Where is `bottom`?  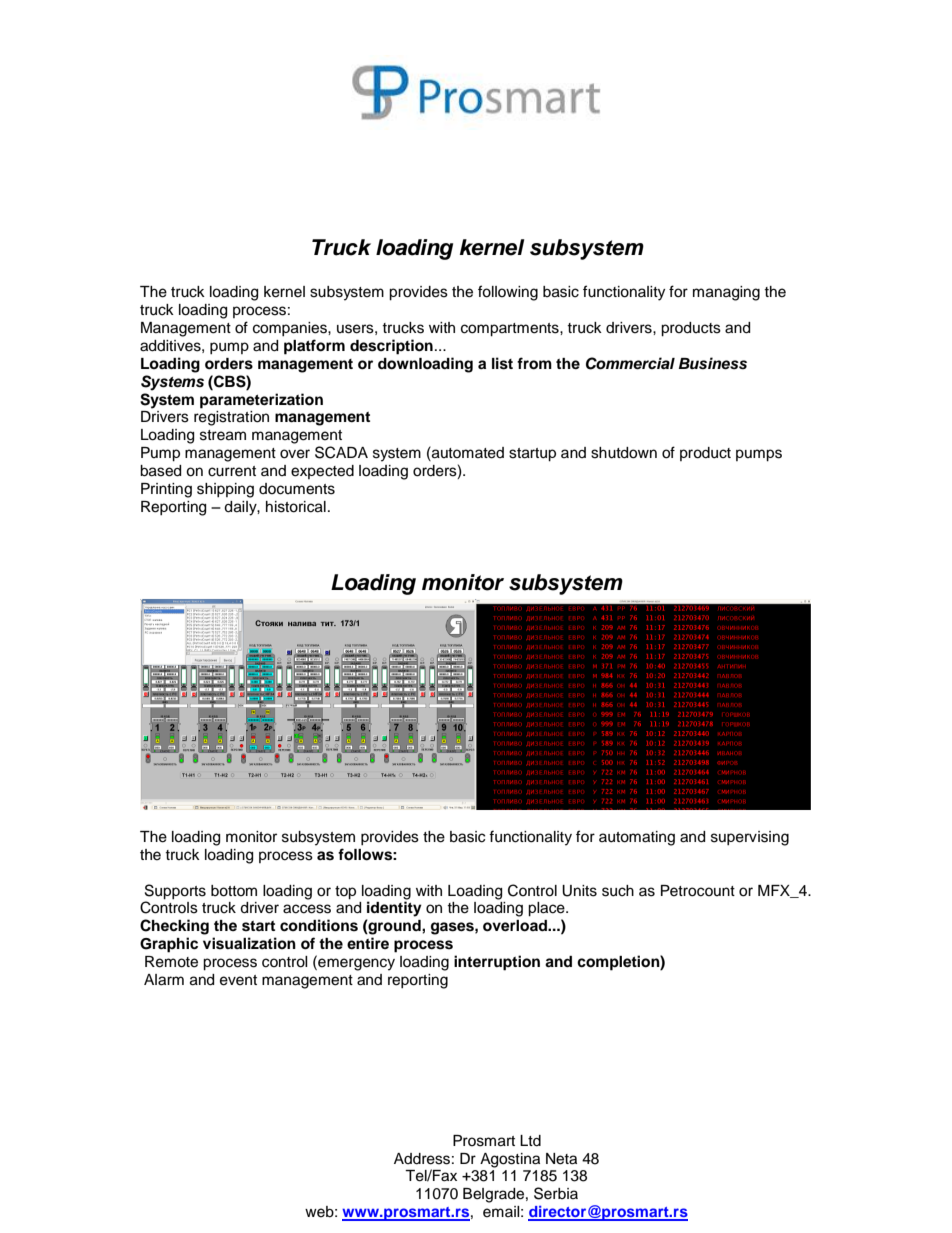
bottom is located at coordinates (234, 891).
